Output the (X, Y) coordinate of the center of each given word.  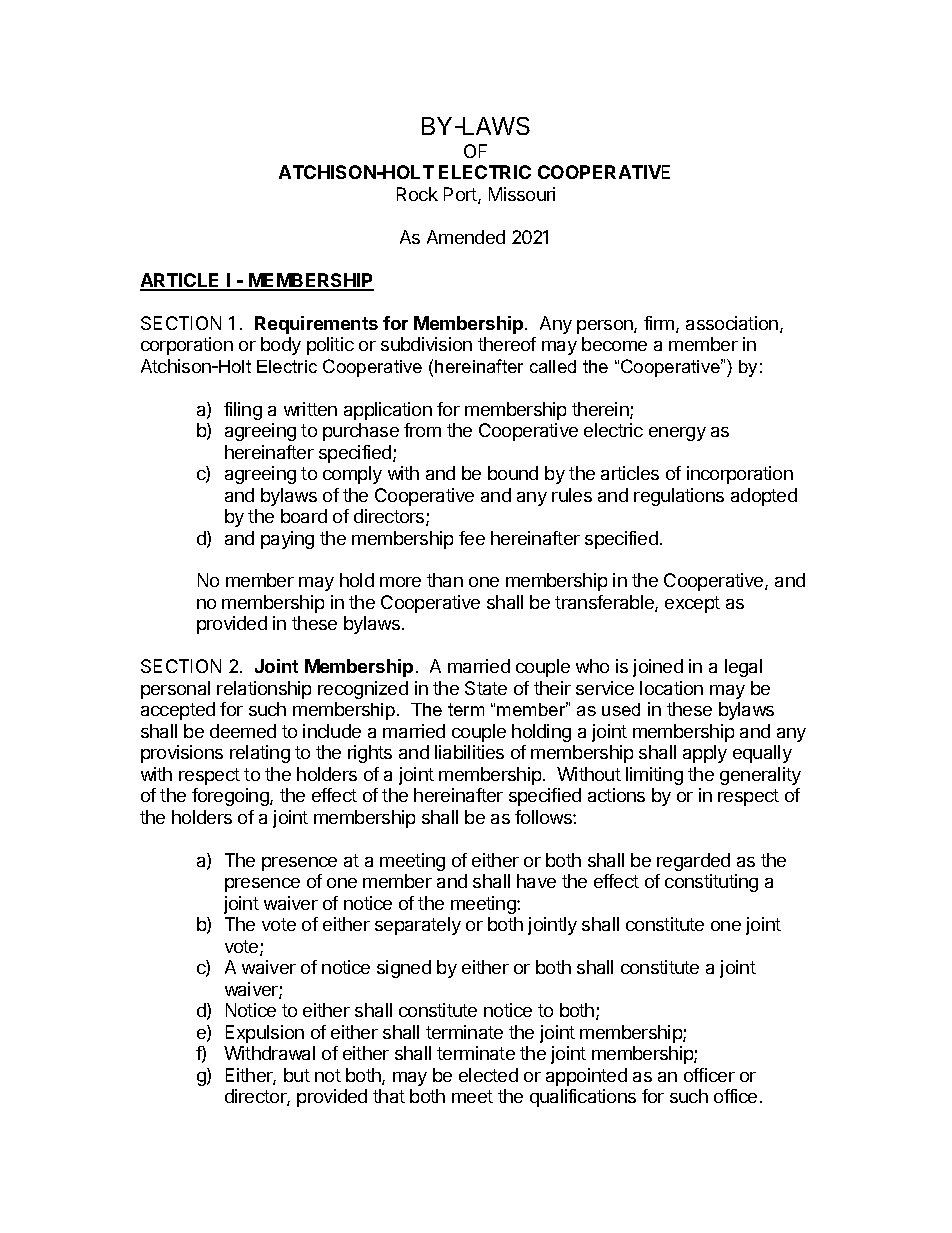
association (732, 323)
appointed (586, 1077)
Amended (466, 237)
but (297, 1075)
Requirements (316, 325)
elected (488, 1075)
